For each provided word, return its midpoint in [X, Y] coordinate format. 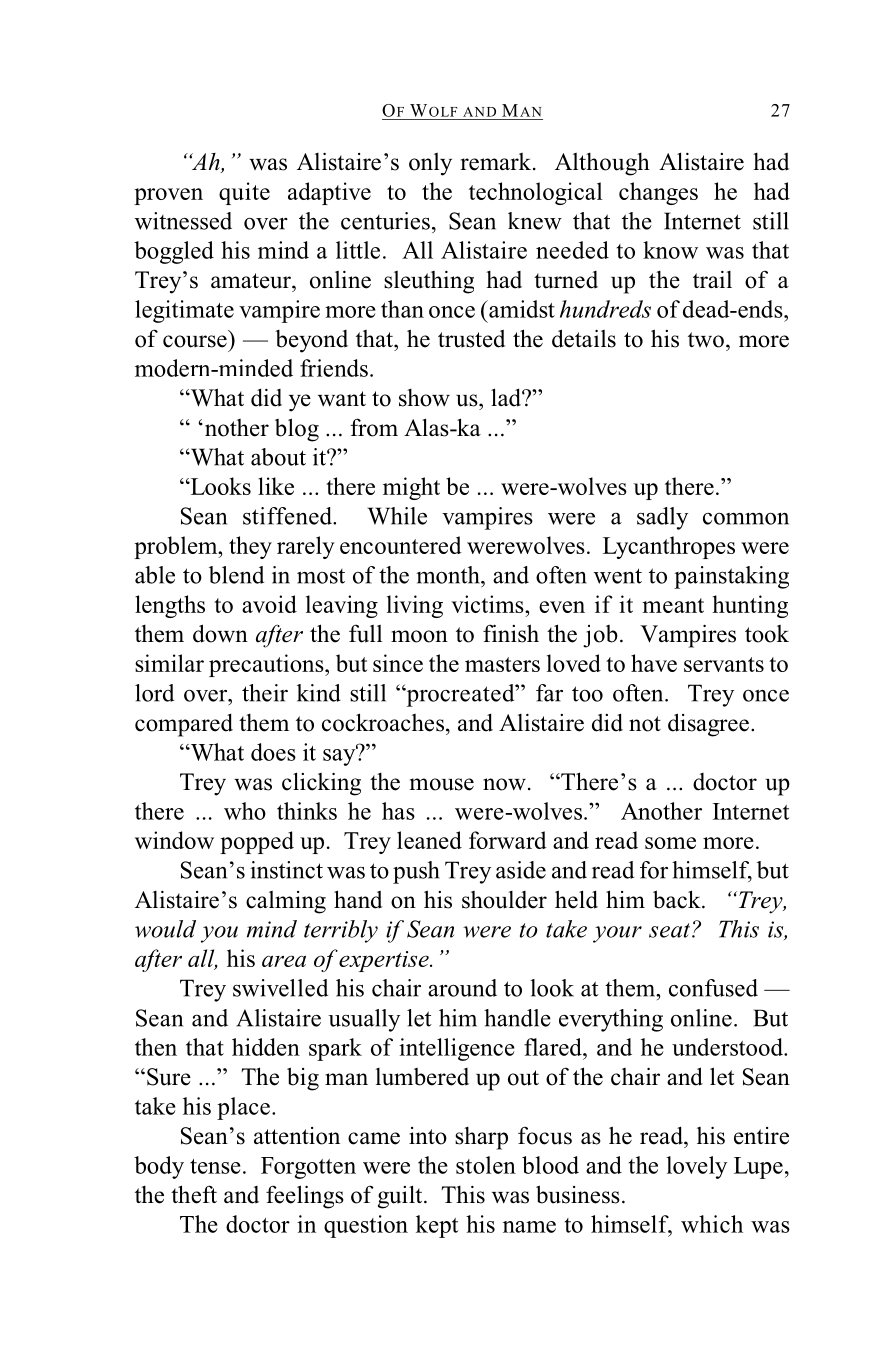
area [284, 961]
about [278, 457]
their [265, 693]
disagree [708, 725]
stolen [486, 1165]
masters [502, 664]
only [430, 164]
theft [194, 1194]
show [424, 398]
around [462, 988]
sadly [662, 518]
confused [713, 988]
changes [658, 193]
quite [244, 193]
